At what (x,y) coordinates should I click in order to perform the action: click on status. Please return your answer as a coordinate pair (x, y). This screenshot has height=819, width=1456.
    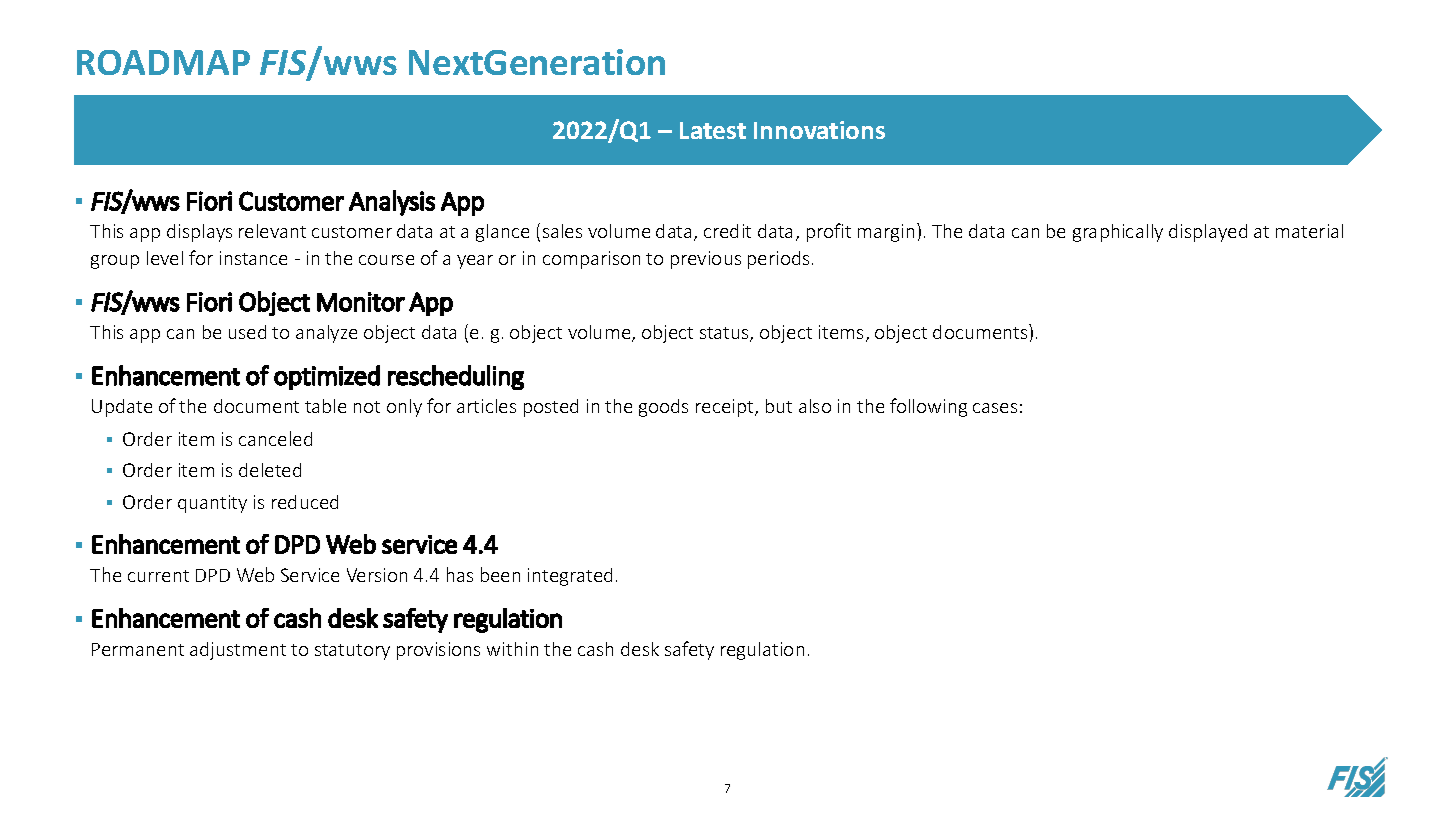
    Looking at the image, I should click on (725, 334).
